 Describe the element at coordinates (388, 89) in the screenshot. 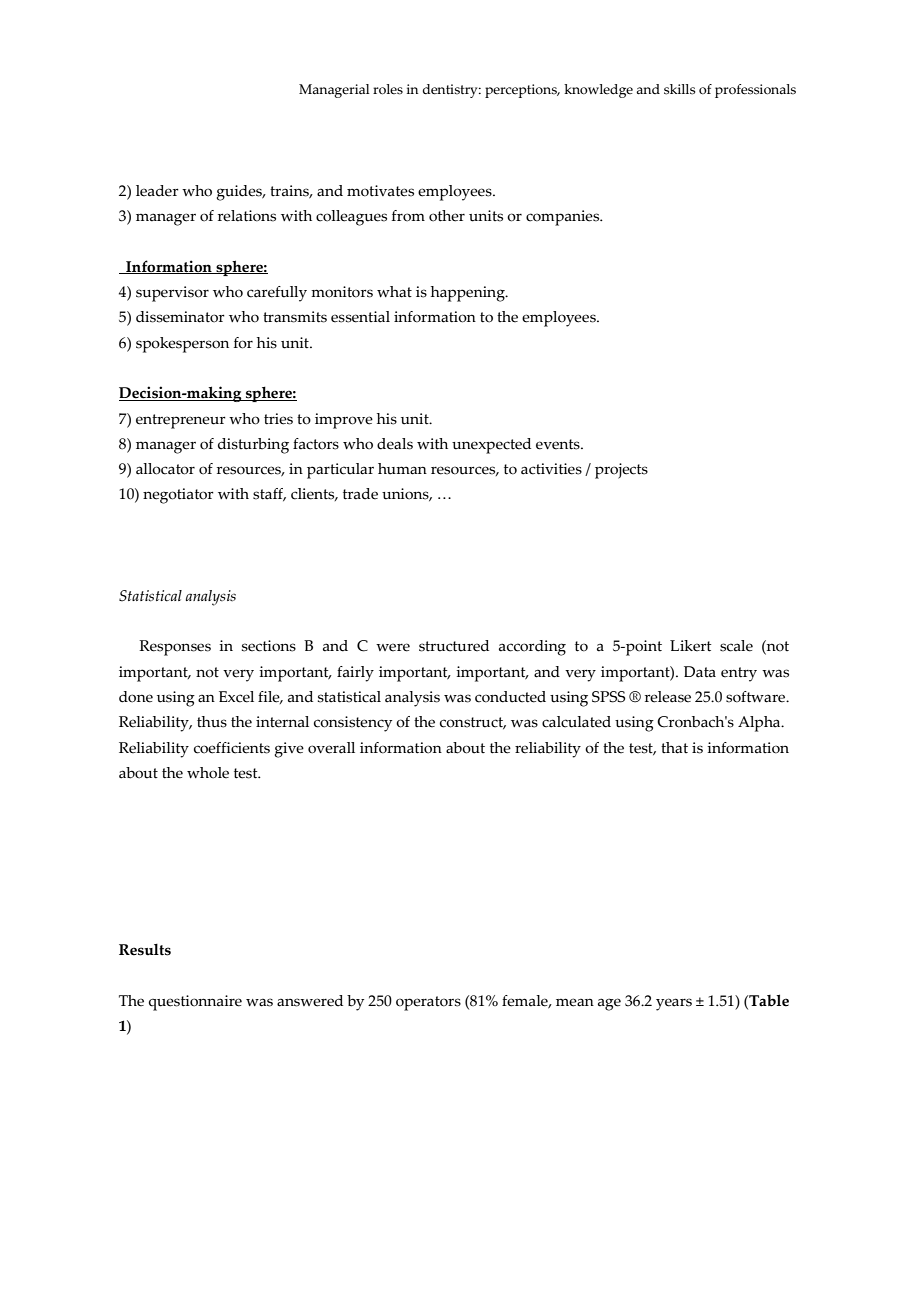

I see `roles` at that location.
